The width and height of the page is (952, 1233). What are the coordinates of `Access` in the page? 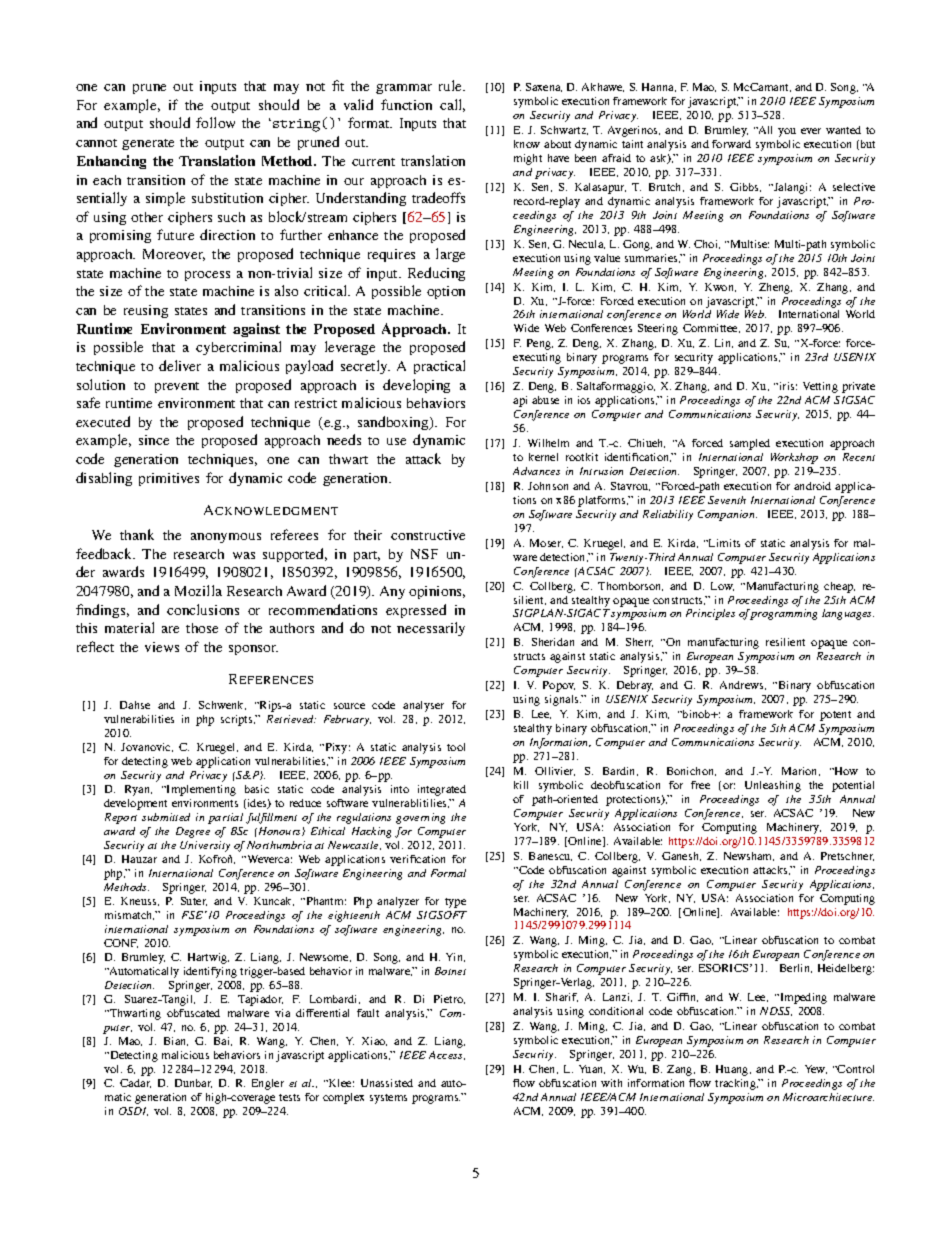 It's located at (447, 1055).
